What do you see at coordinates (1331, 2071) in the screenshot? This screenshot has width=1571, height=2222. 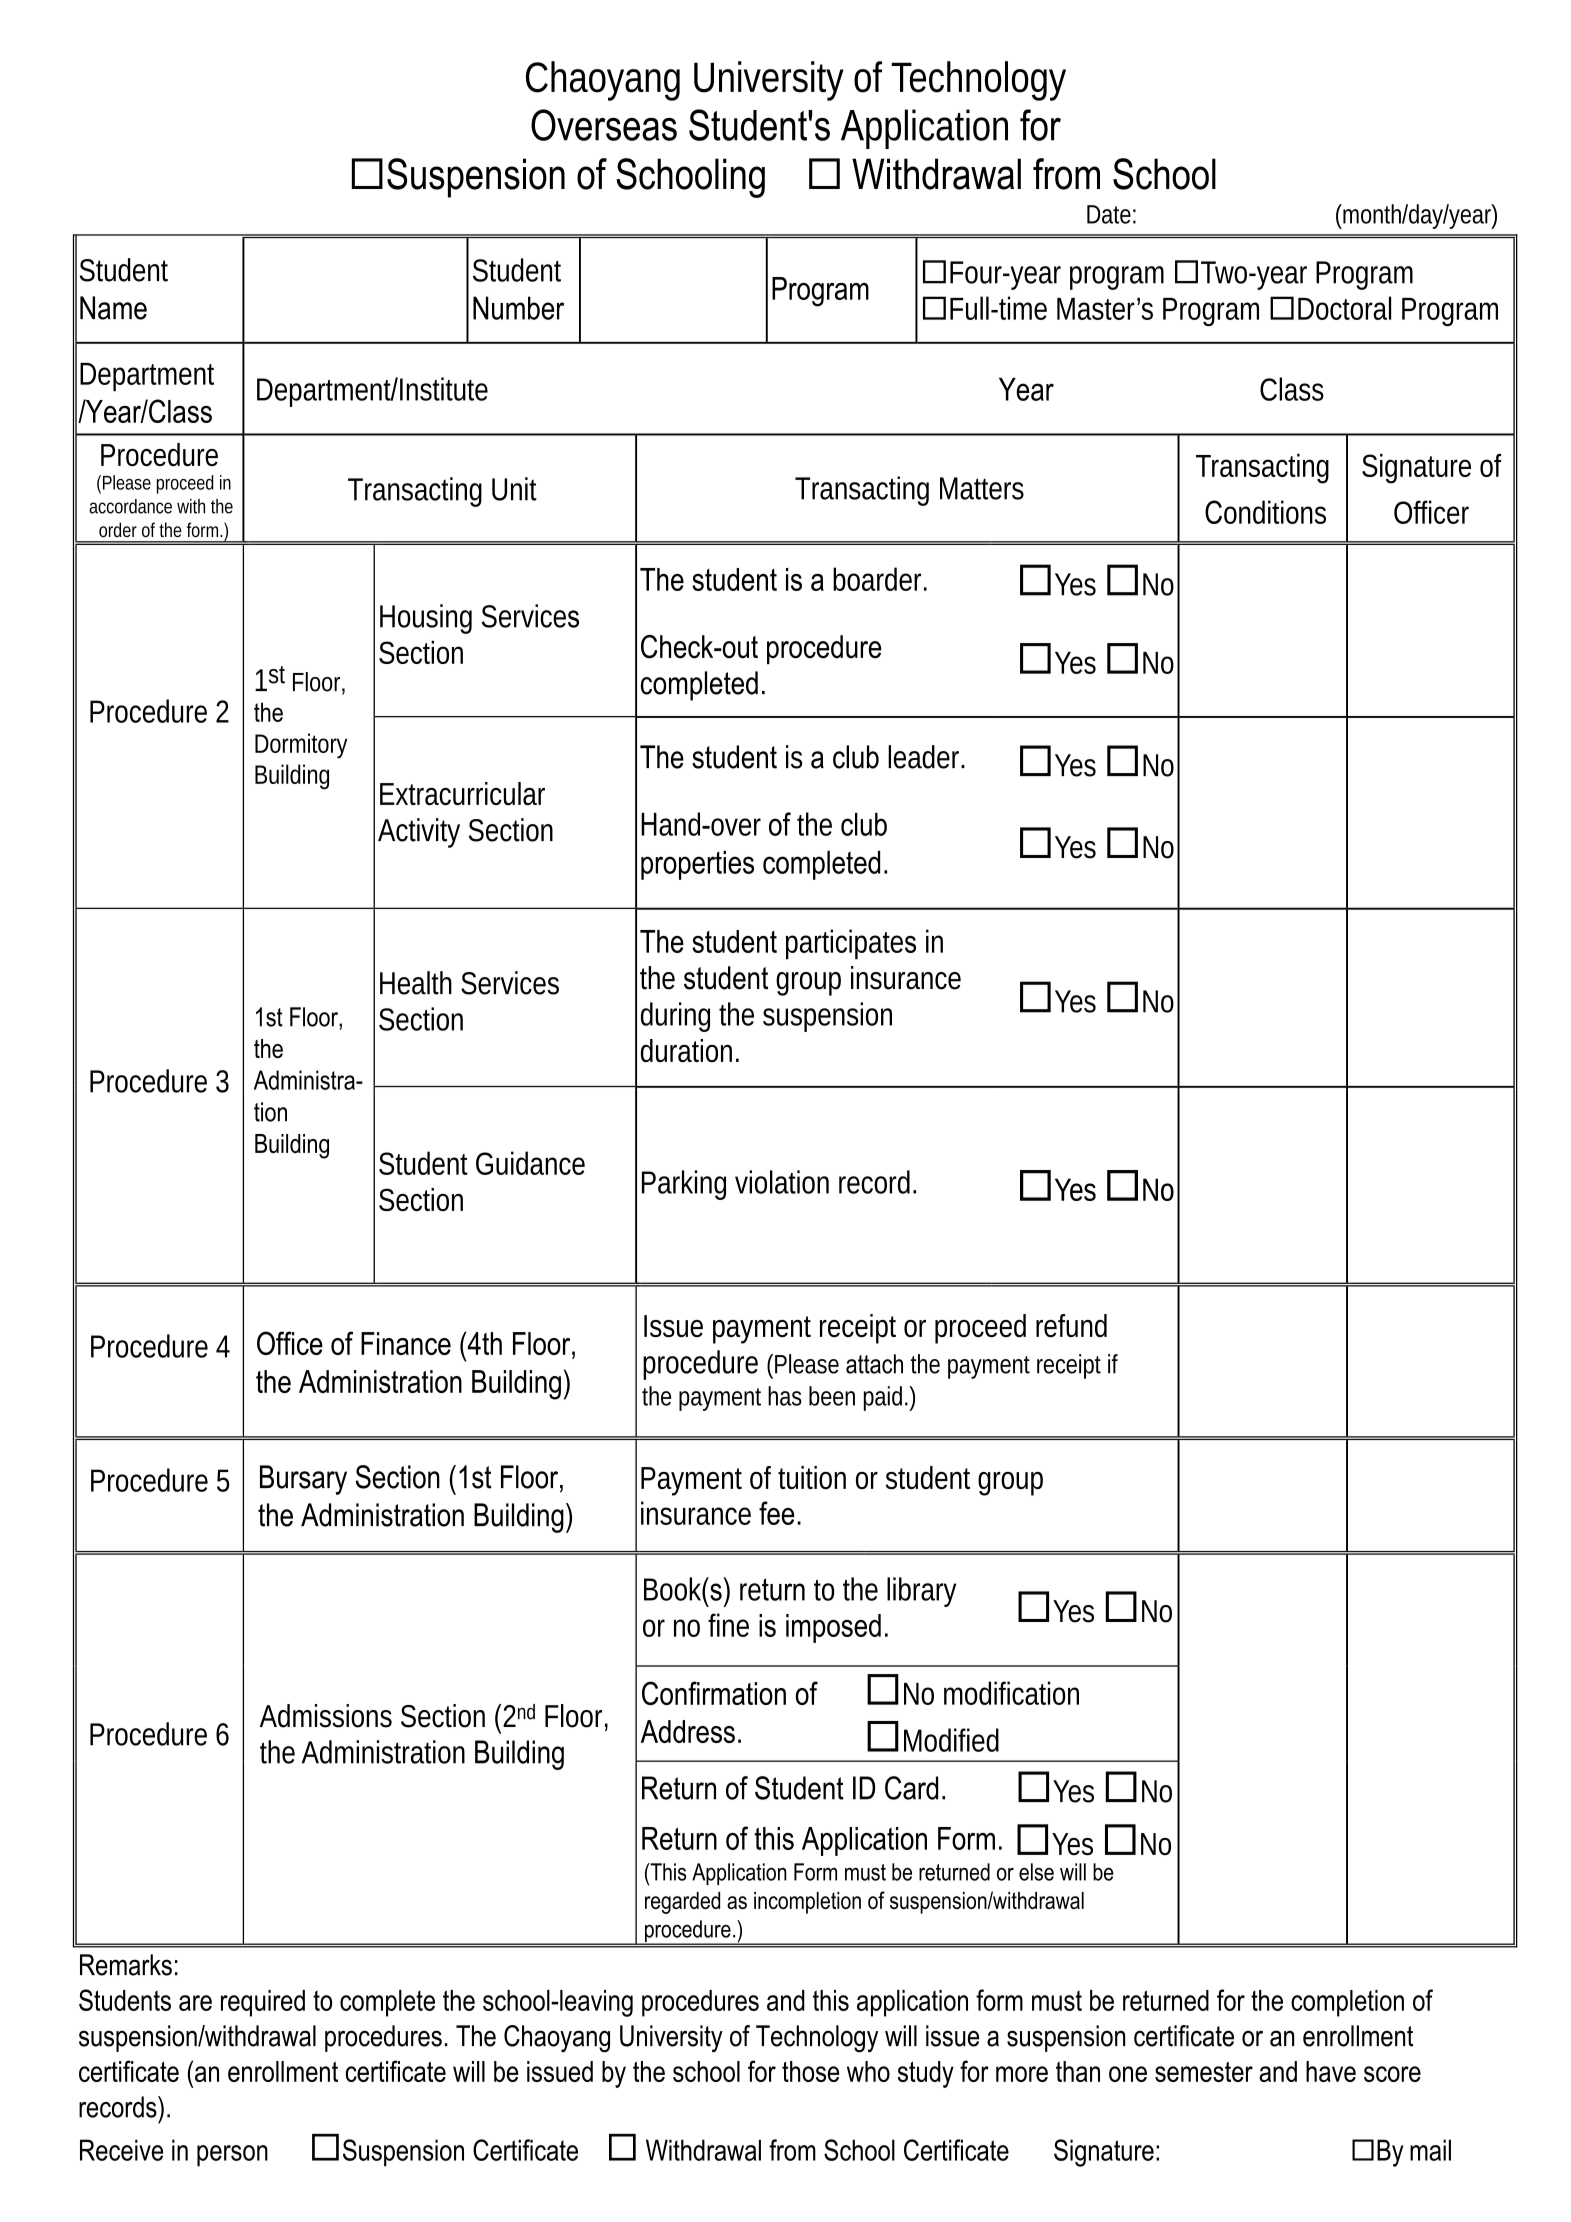 I see `have` at bounding box center [1331, 2071].
